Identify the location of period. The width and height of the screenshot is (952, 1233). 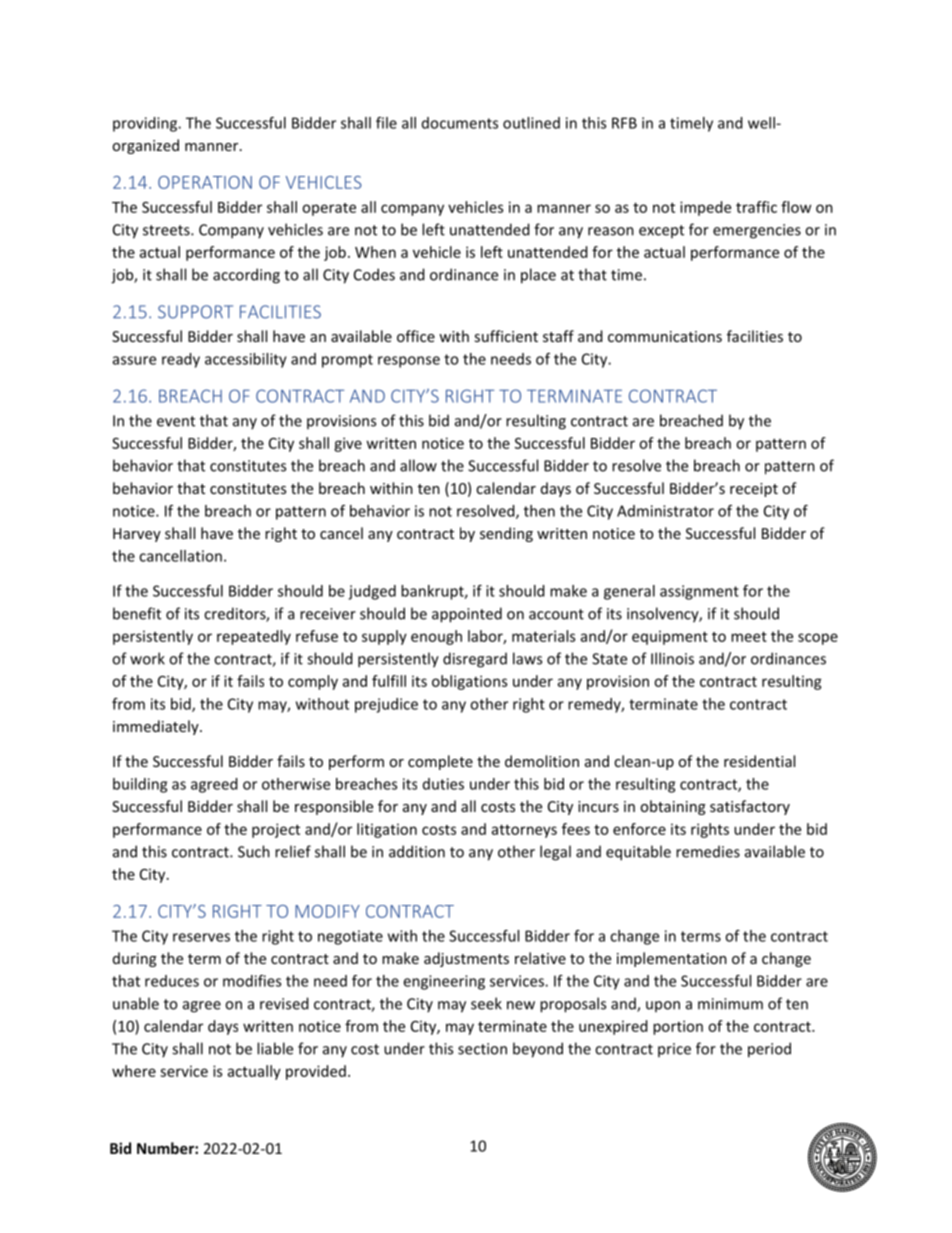
(769, 1050).
